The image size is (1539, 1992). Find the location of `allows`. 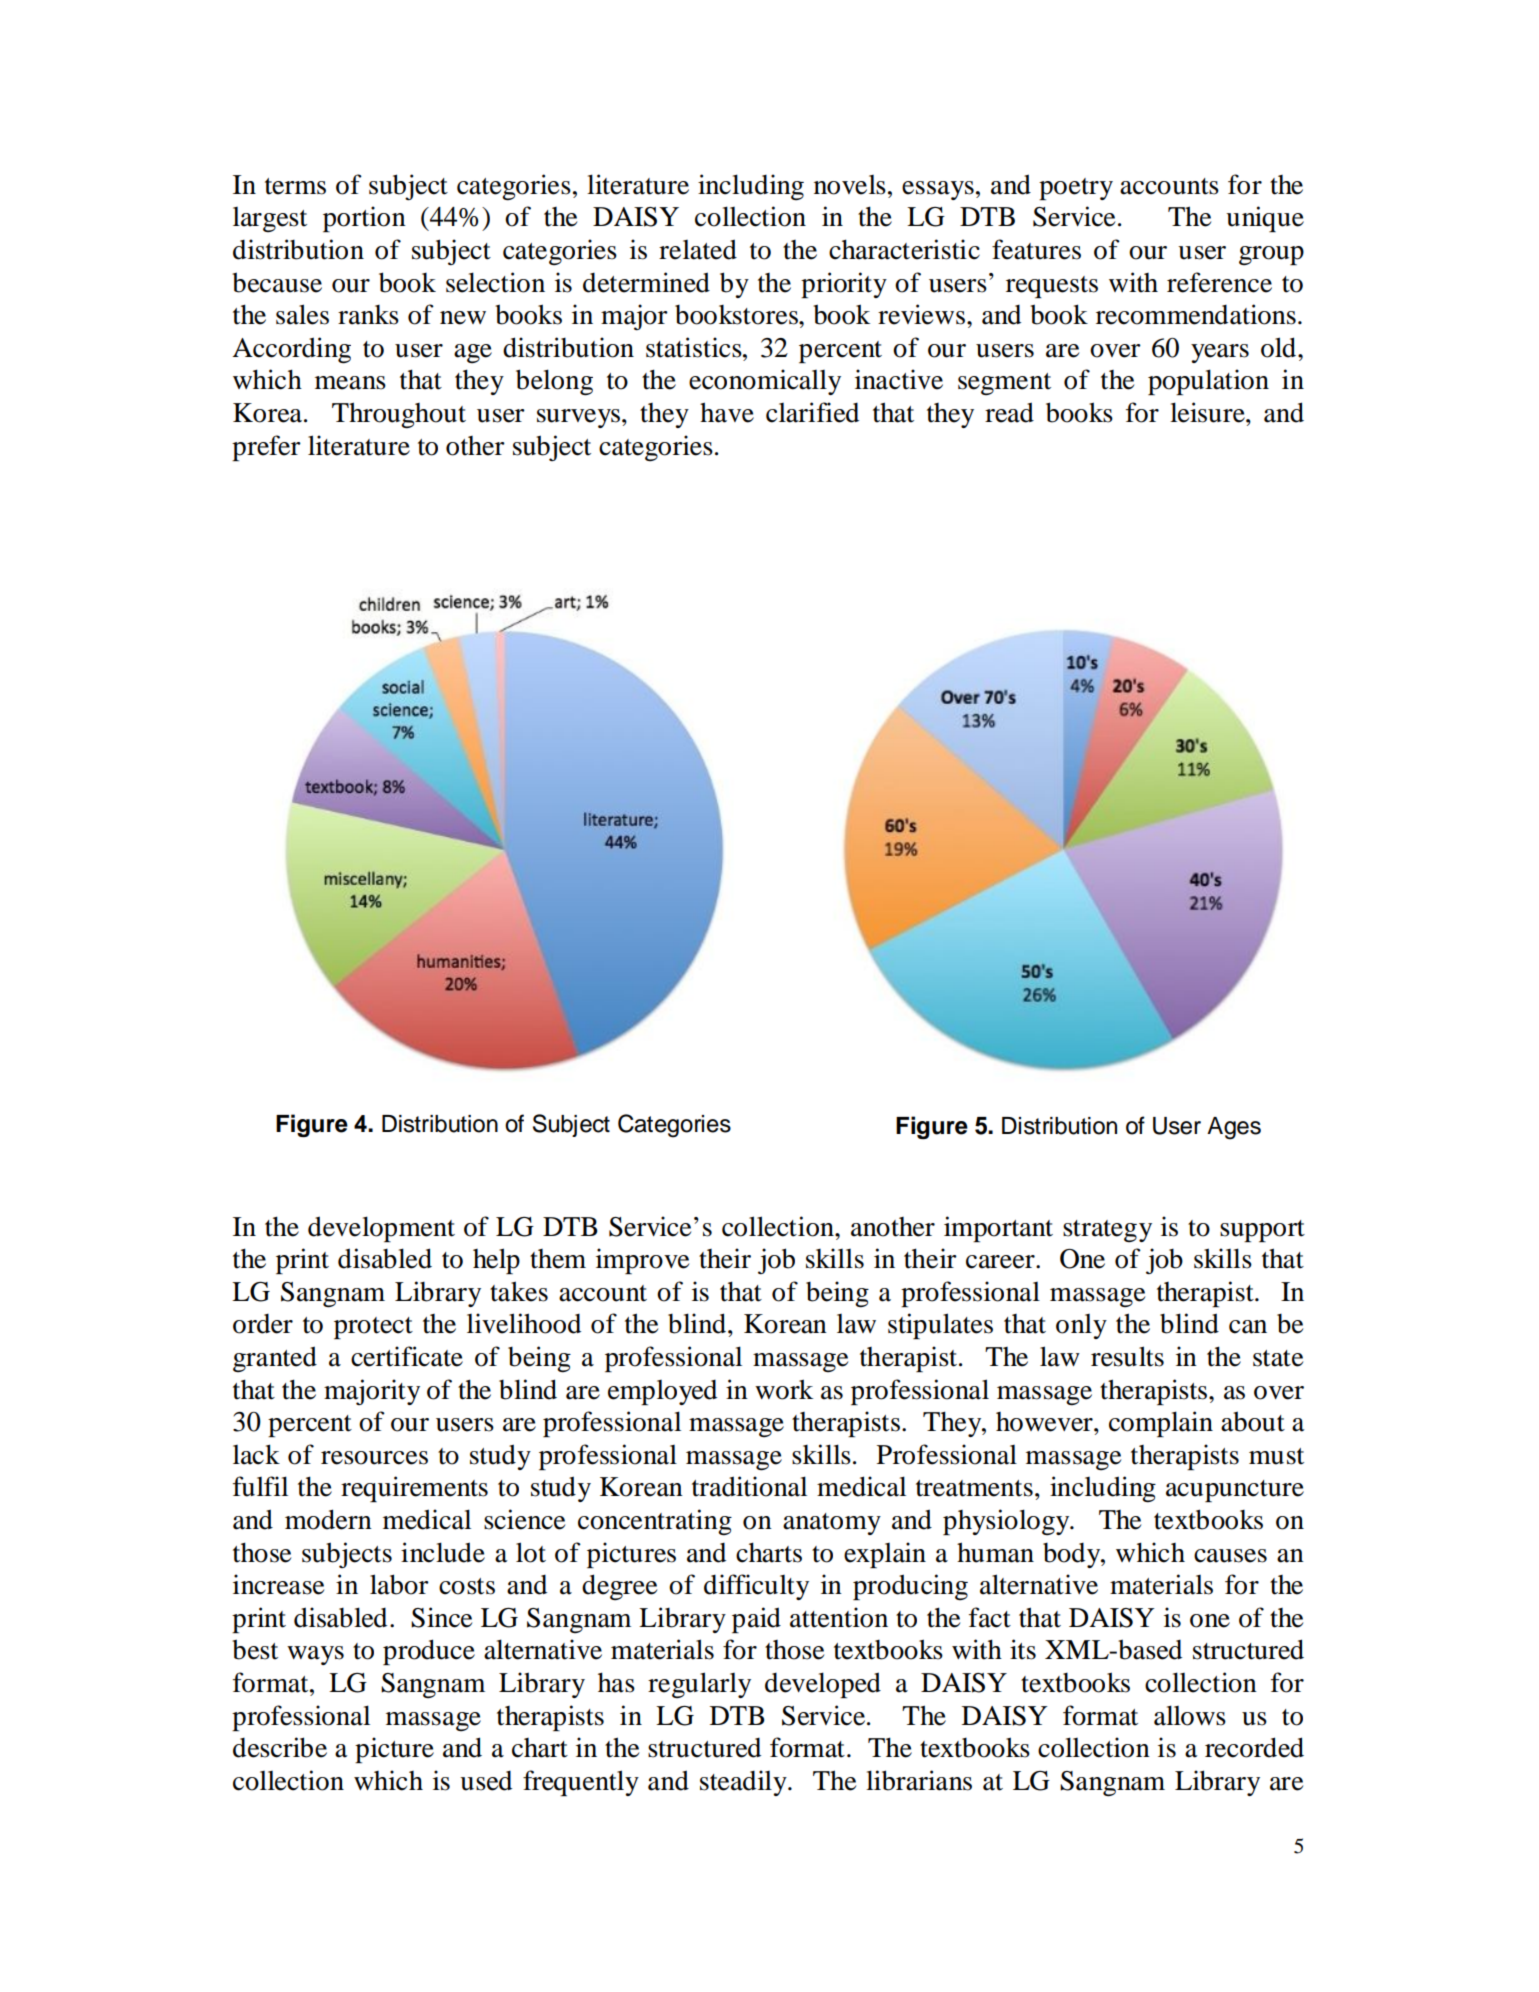

allows is located at coordinates (1190, 1715).
